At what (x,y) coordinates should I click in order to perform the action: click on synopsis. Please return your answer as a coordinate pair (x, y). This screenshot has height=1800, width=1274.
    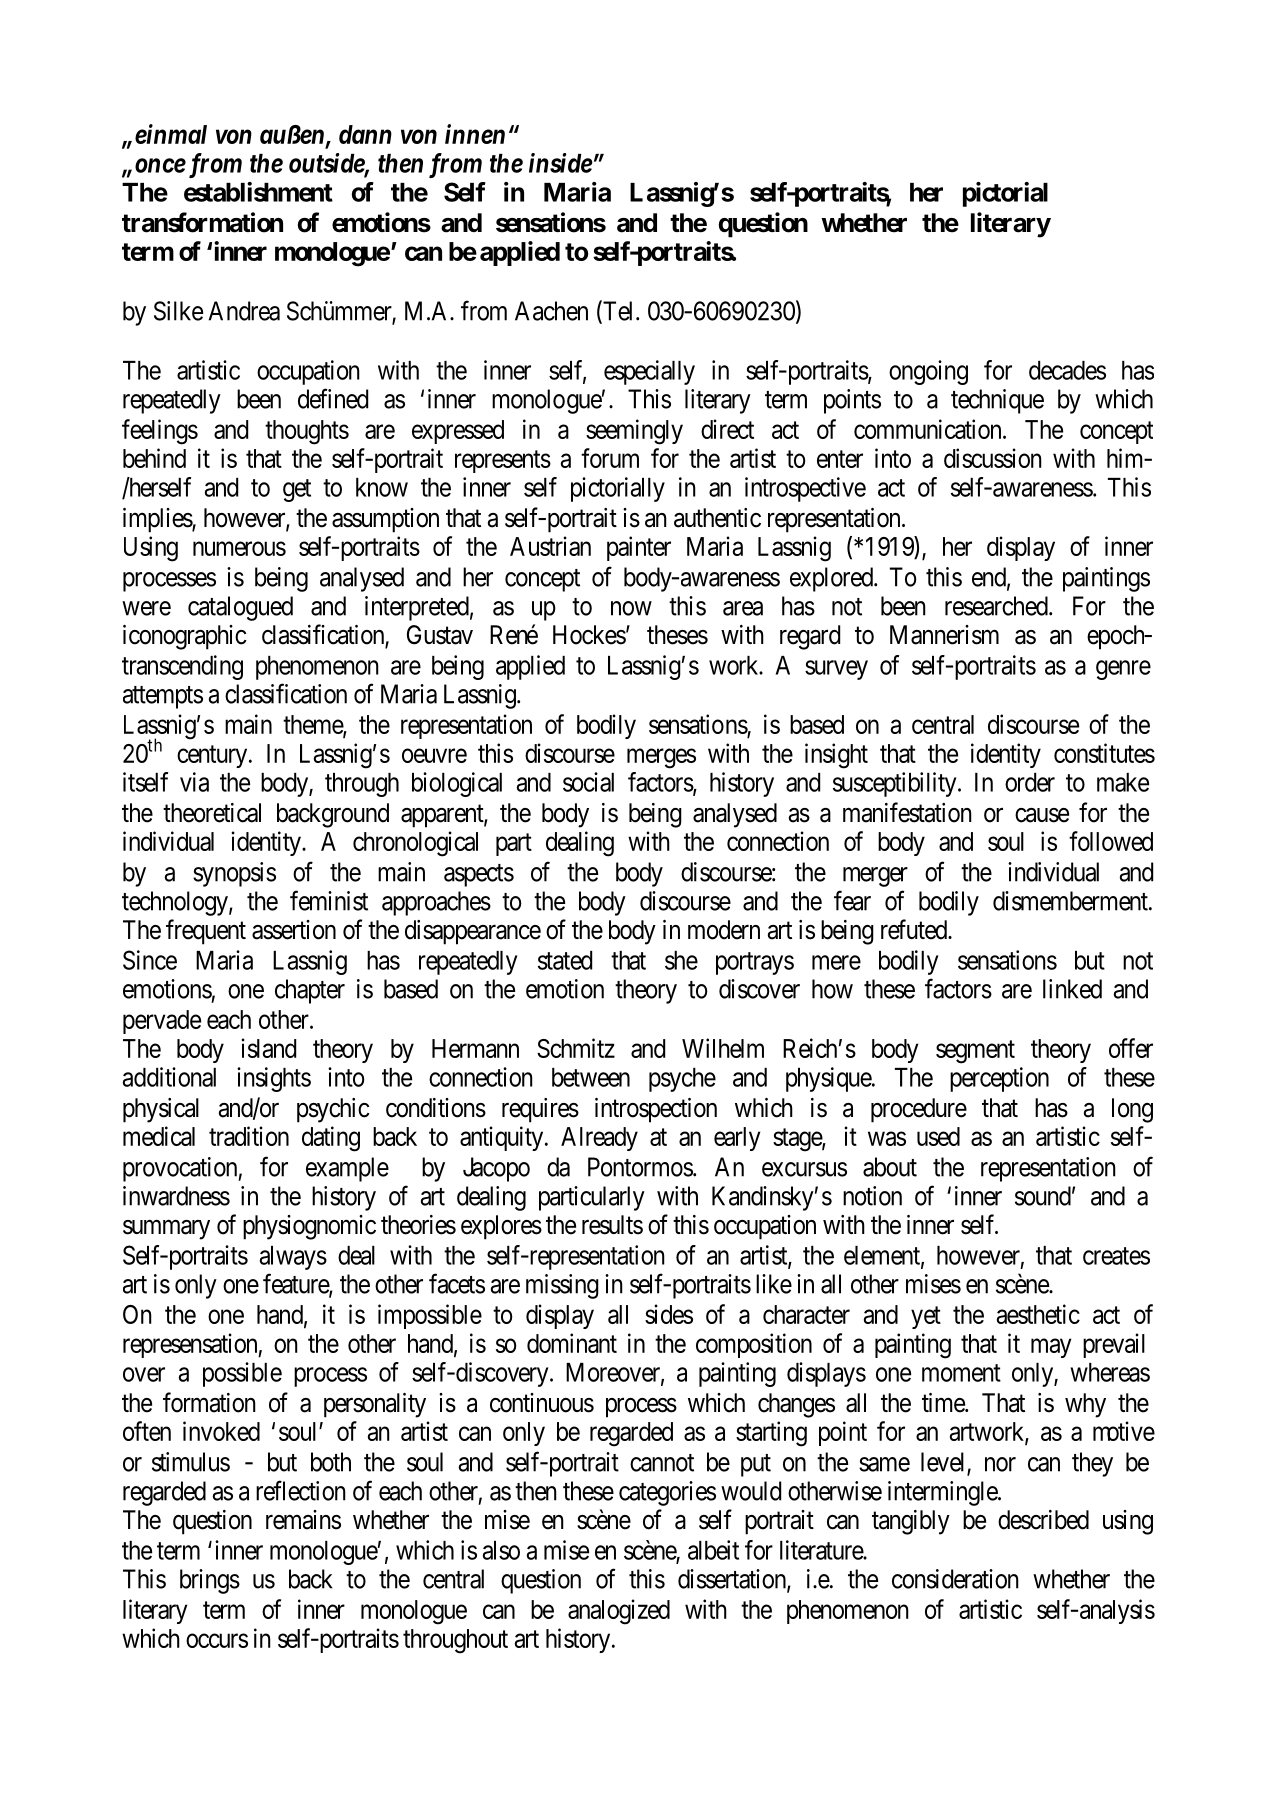
    Looking at the image, I should click on (234, 874).
